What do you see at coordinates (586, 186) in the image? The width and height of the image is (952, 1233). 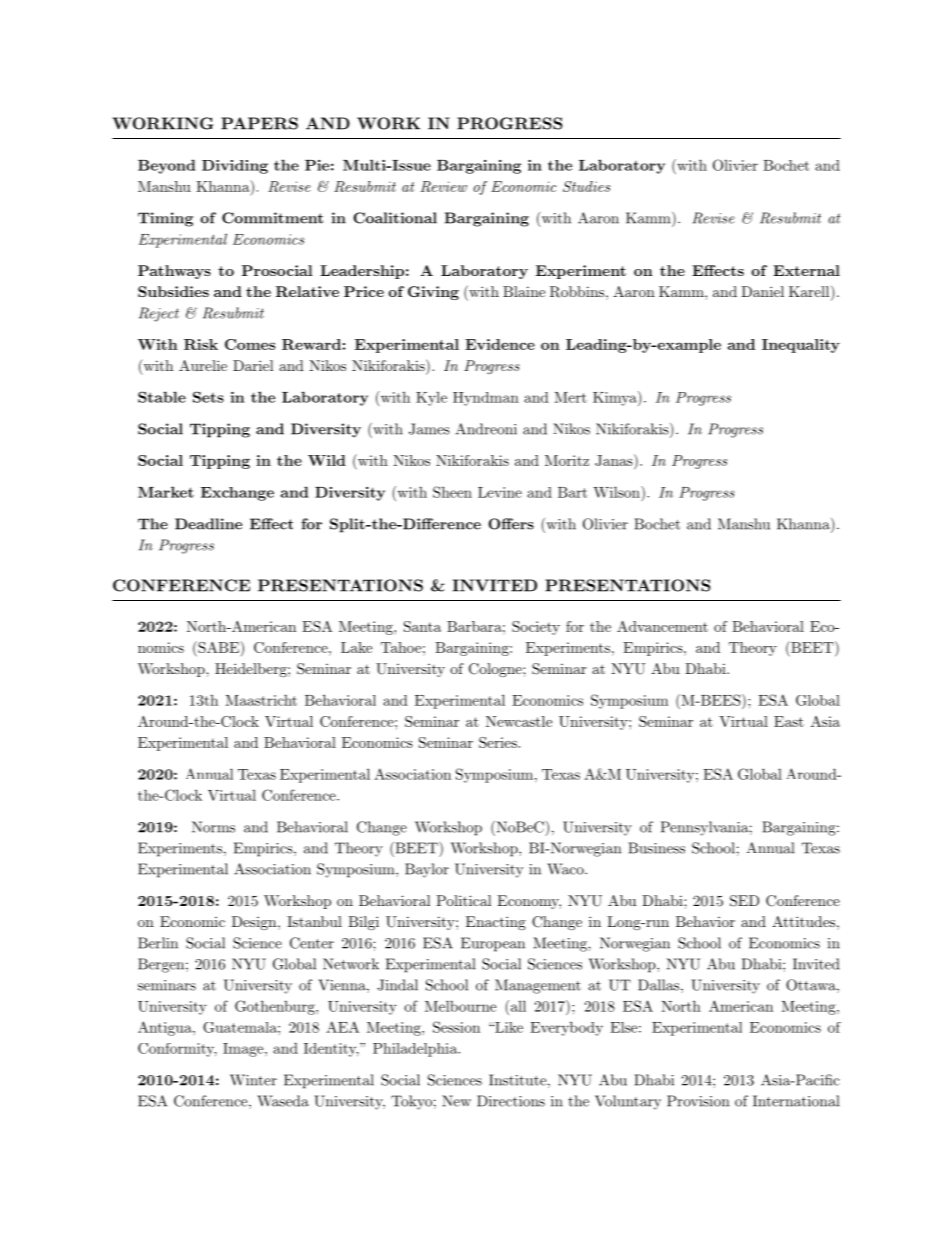 I see `Studies` at bounding box center [586, 186].
